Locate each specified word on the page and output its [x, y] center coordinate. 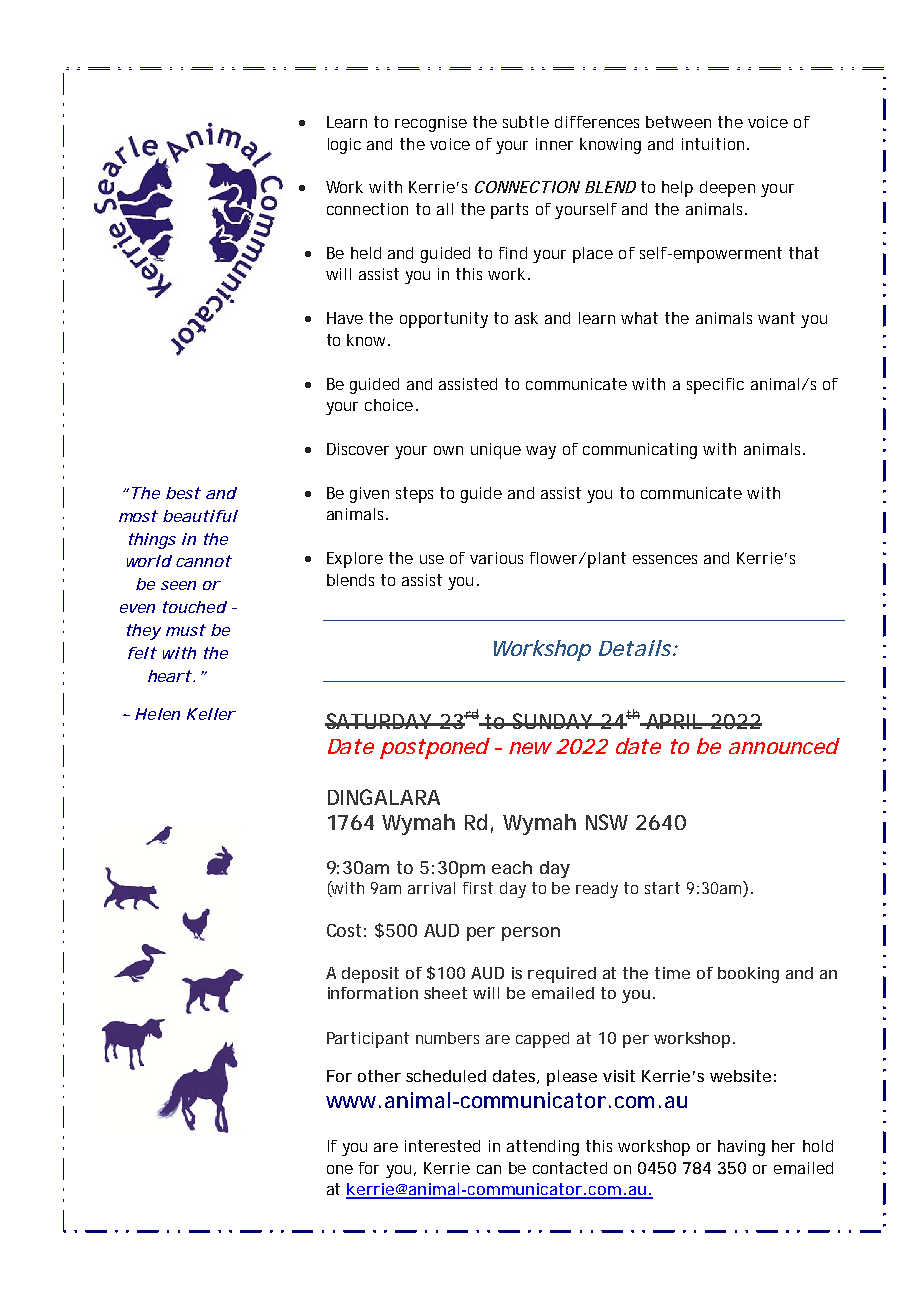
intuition [715, 144]
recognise [431, 124]
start [662, 888]
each [512, 867]
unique [496, 451]
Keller [211, 714]
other [379, 1076]
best [183, 493]
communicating [640, 451]
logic [344, 146]
